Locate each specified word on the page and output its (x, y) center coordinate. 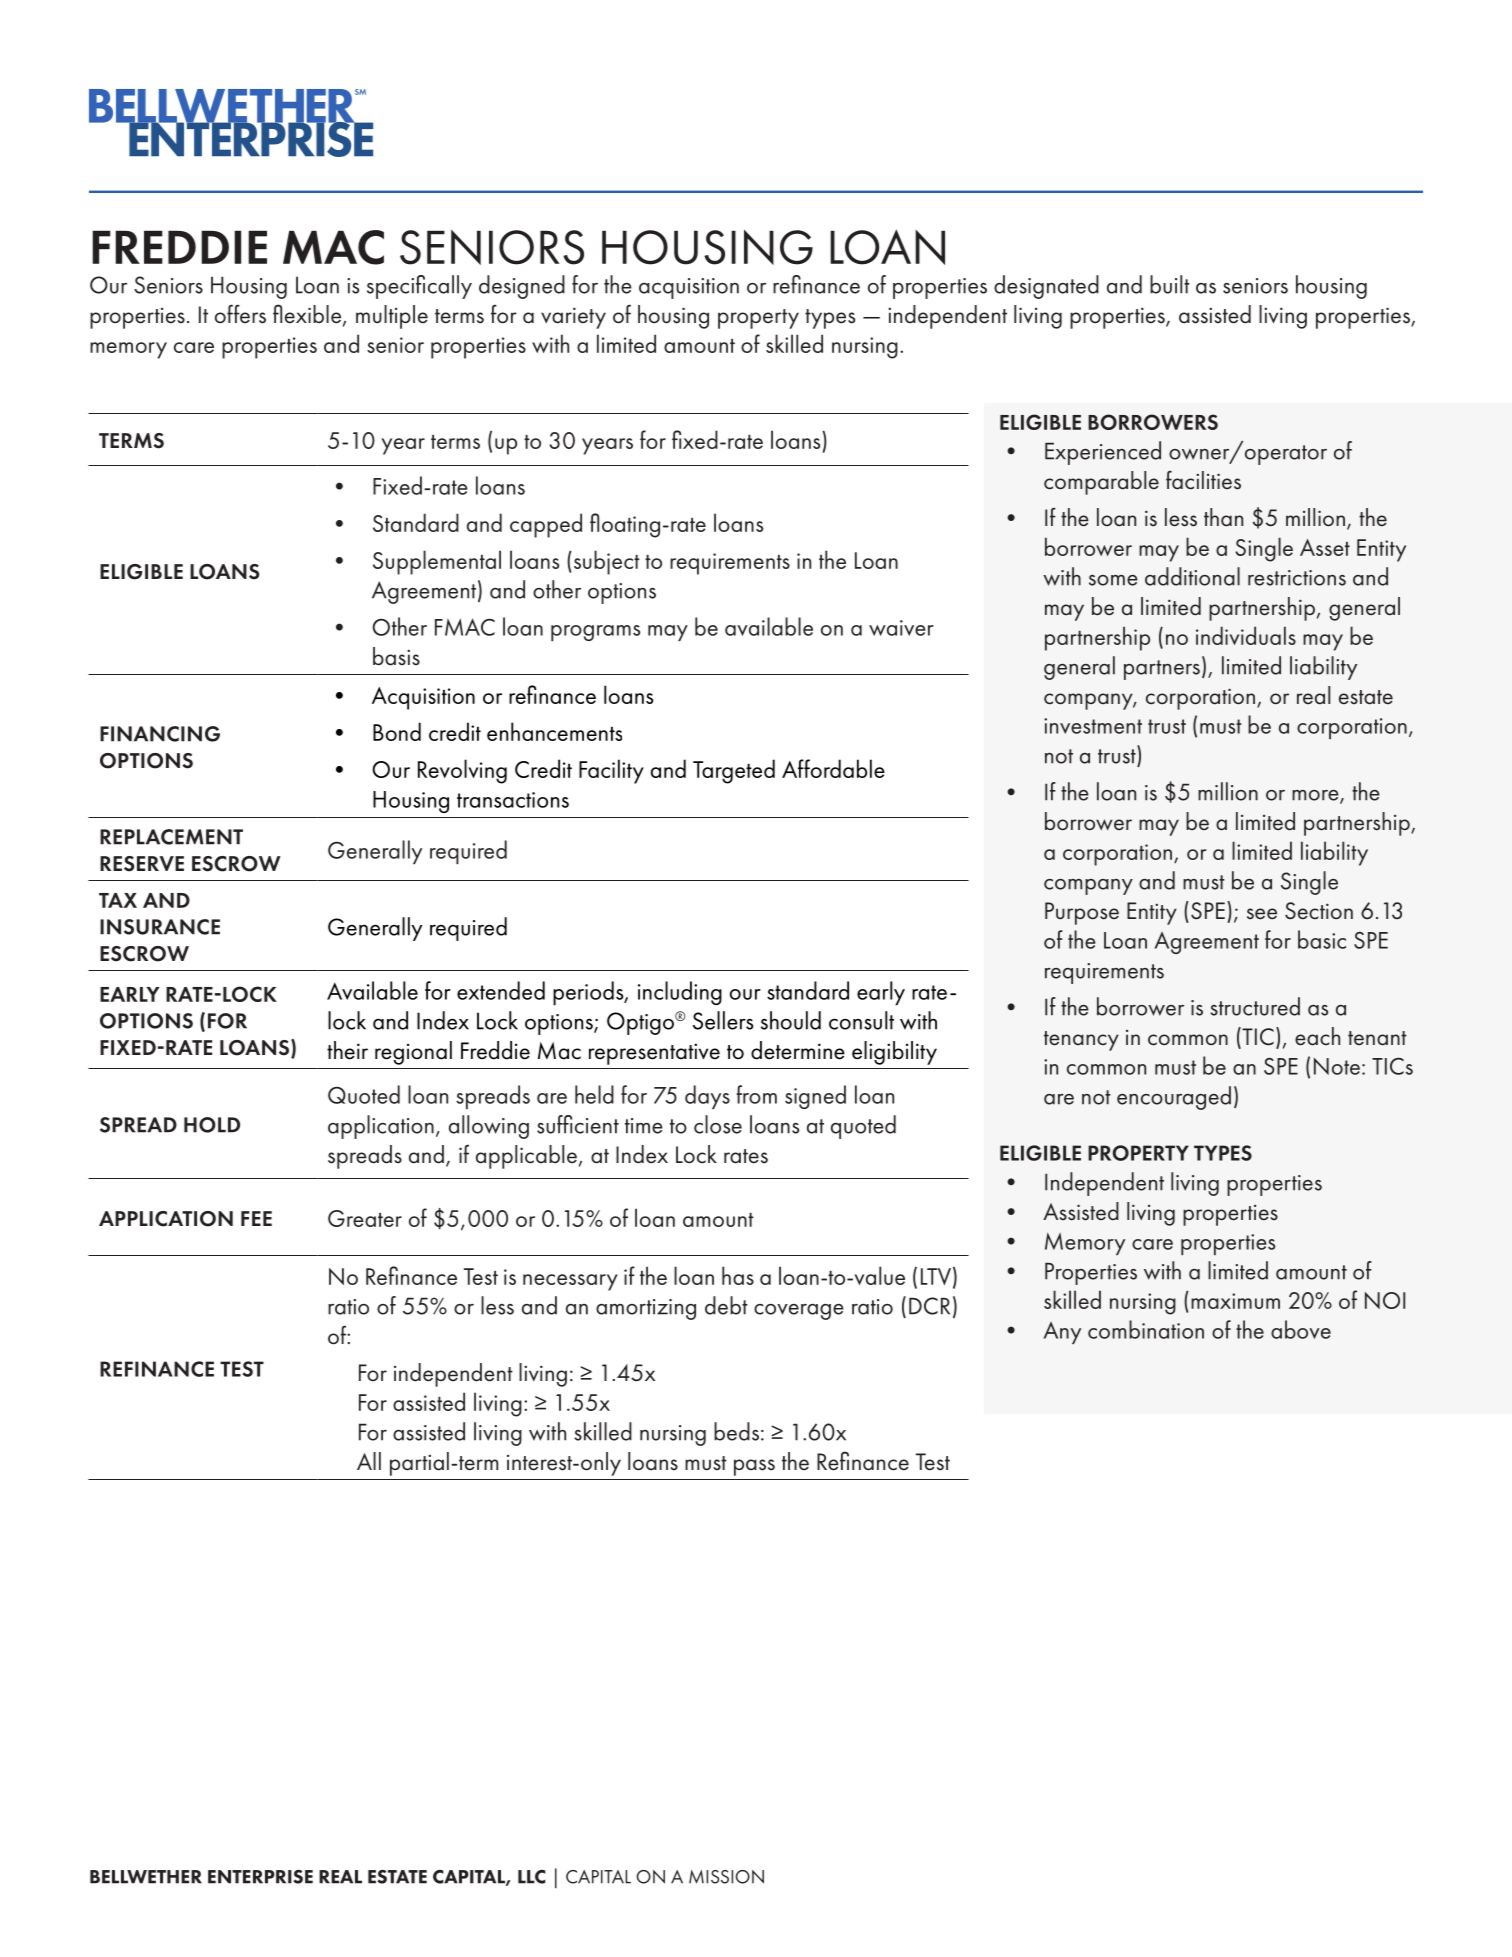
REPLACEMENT (171, 837)
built (1170, 284)
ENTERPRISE (260, 1877)
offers (240, 314)
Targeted (734, 771)
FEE (256, 1218)
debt (726, 1305)
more (1316, 796)
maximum (1235, 1301)
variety (573, 318)
